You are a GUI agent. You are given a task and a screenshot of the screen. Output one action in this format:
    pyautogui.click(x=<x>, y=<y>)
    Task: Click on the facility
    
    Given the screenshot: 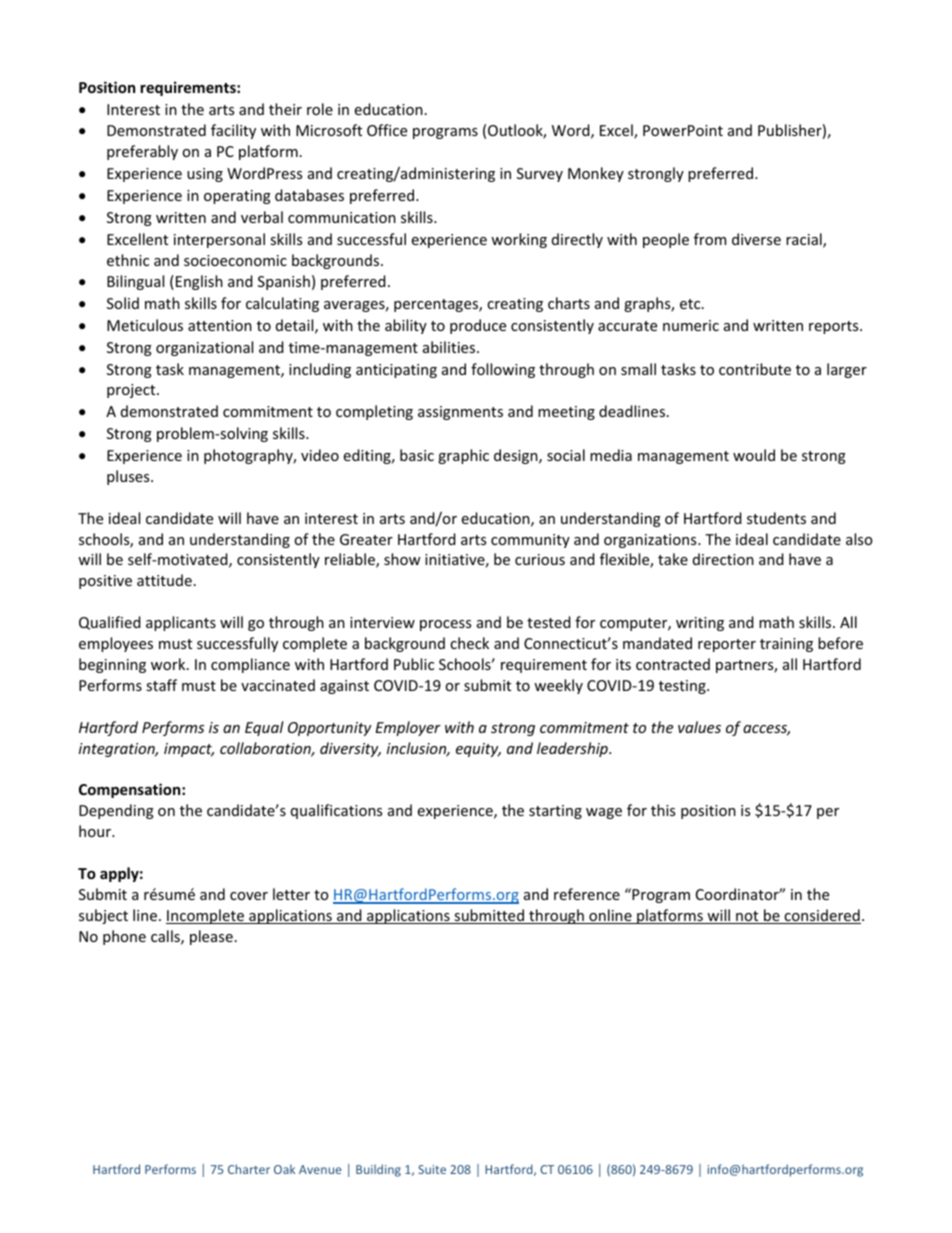 What is the action you would take?
    pyautogui.click(x=233, y=131)
